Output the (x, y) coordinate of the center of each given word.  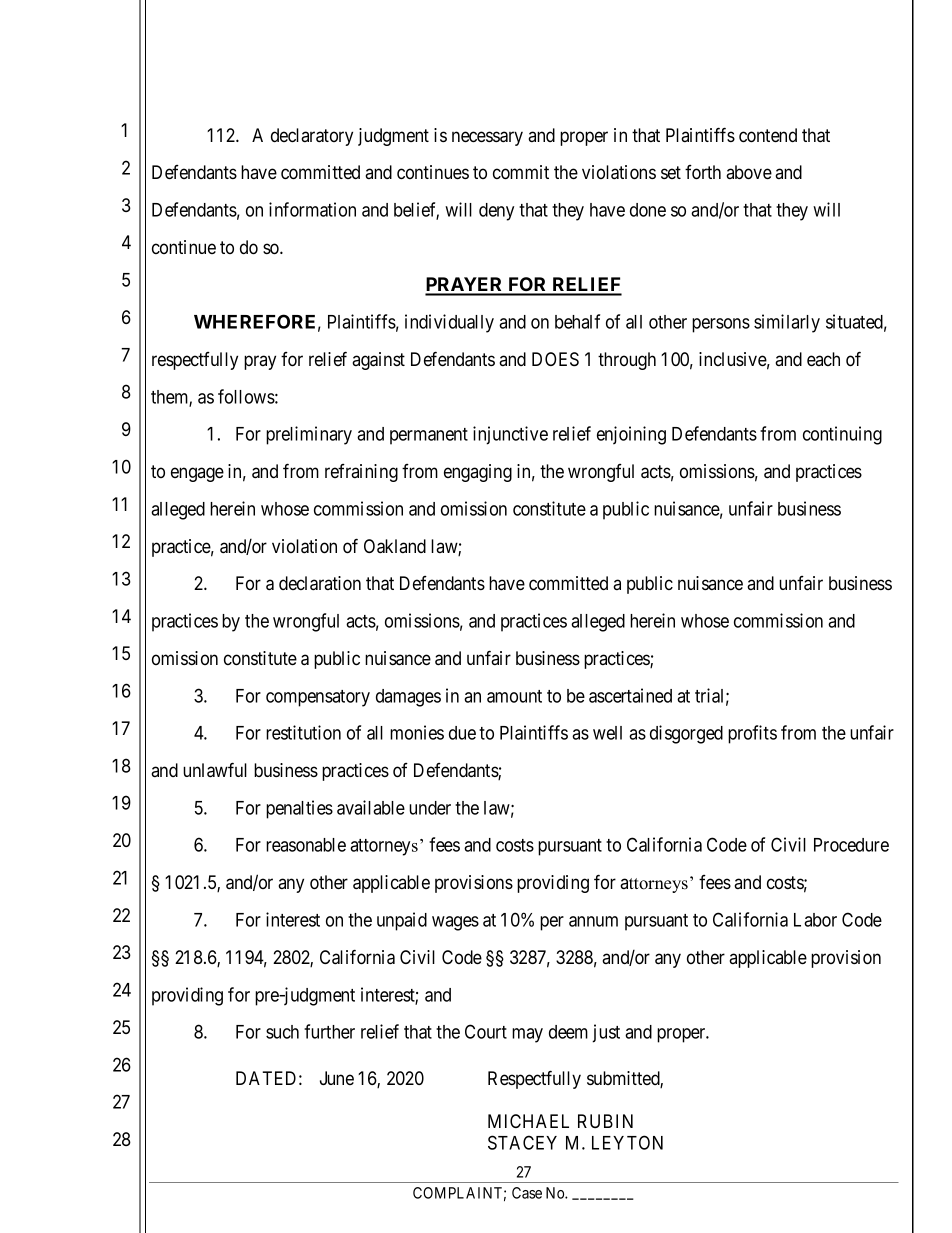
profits (752, 734)
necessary (487, 138)
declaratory (312, 137)
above (749, 172)
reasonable (306, 845)
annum (593, 921)
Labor (815, 920)
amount (514, 696)
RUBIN (605, 1121)
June (337, 1078)
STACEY (522, 1142)
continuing (842, 435)
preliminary (309, 435)
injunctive (510, 435)
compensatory (318, 698)
